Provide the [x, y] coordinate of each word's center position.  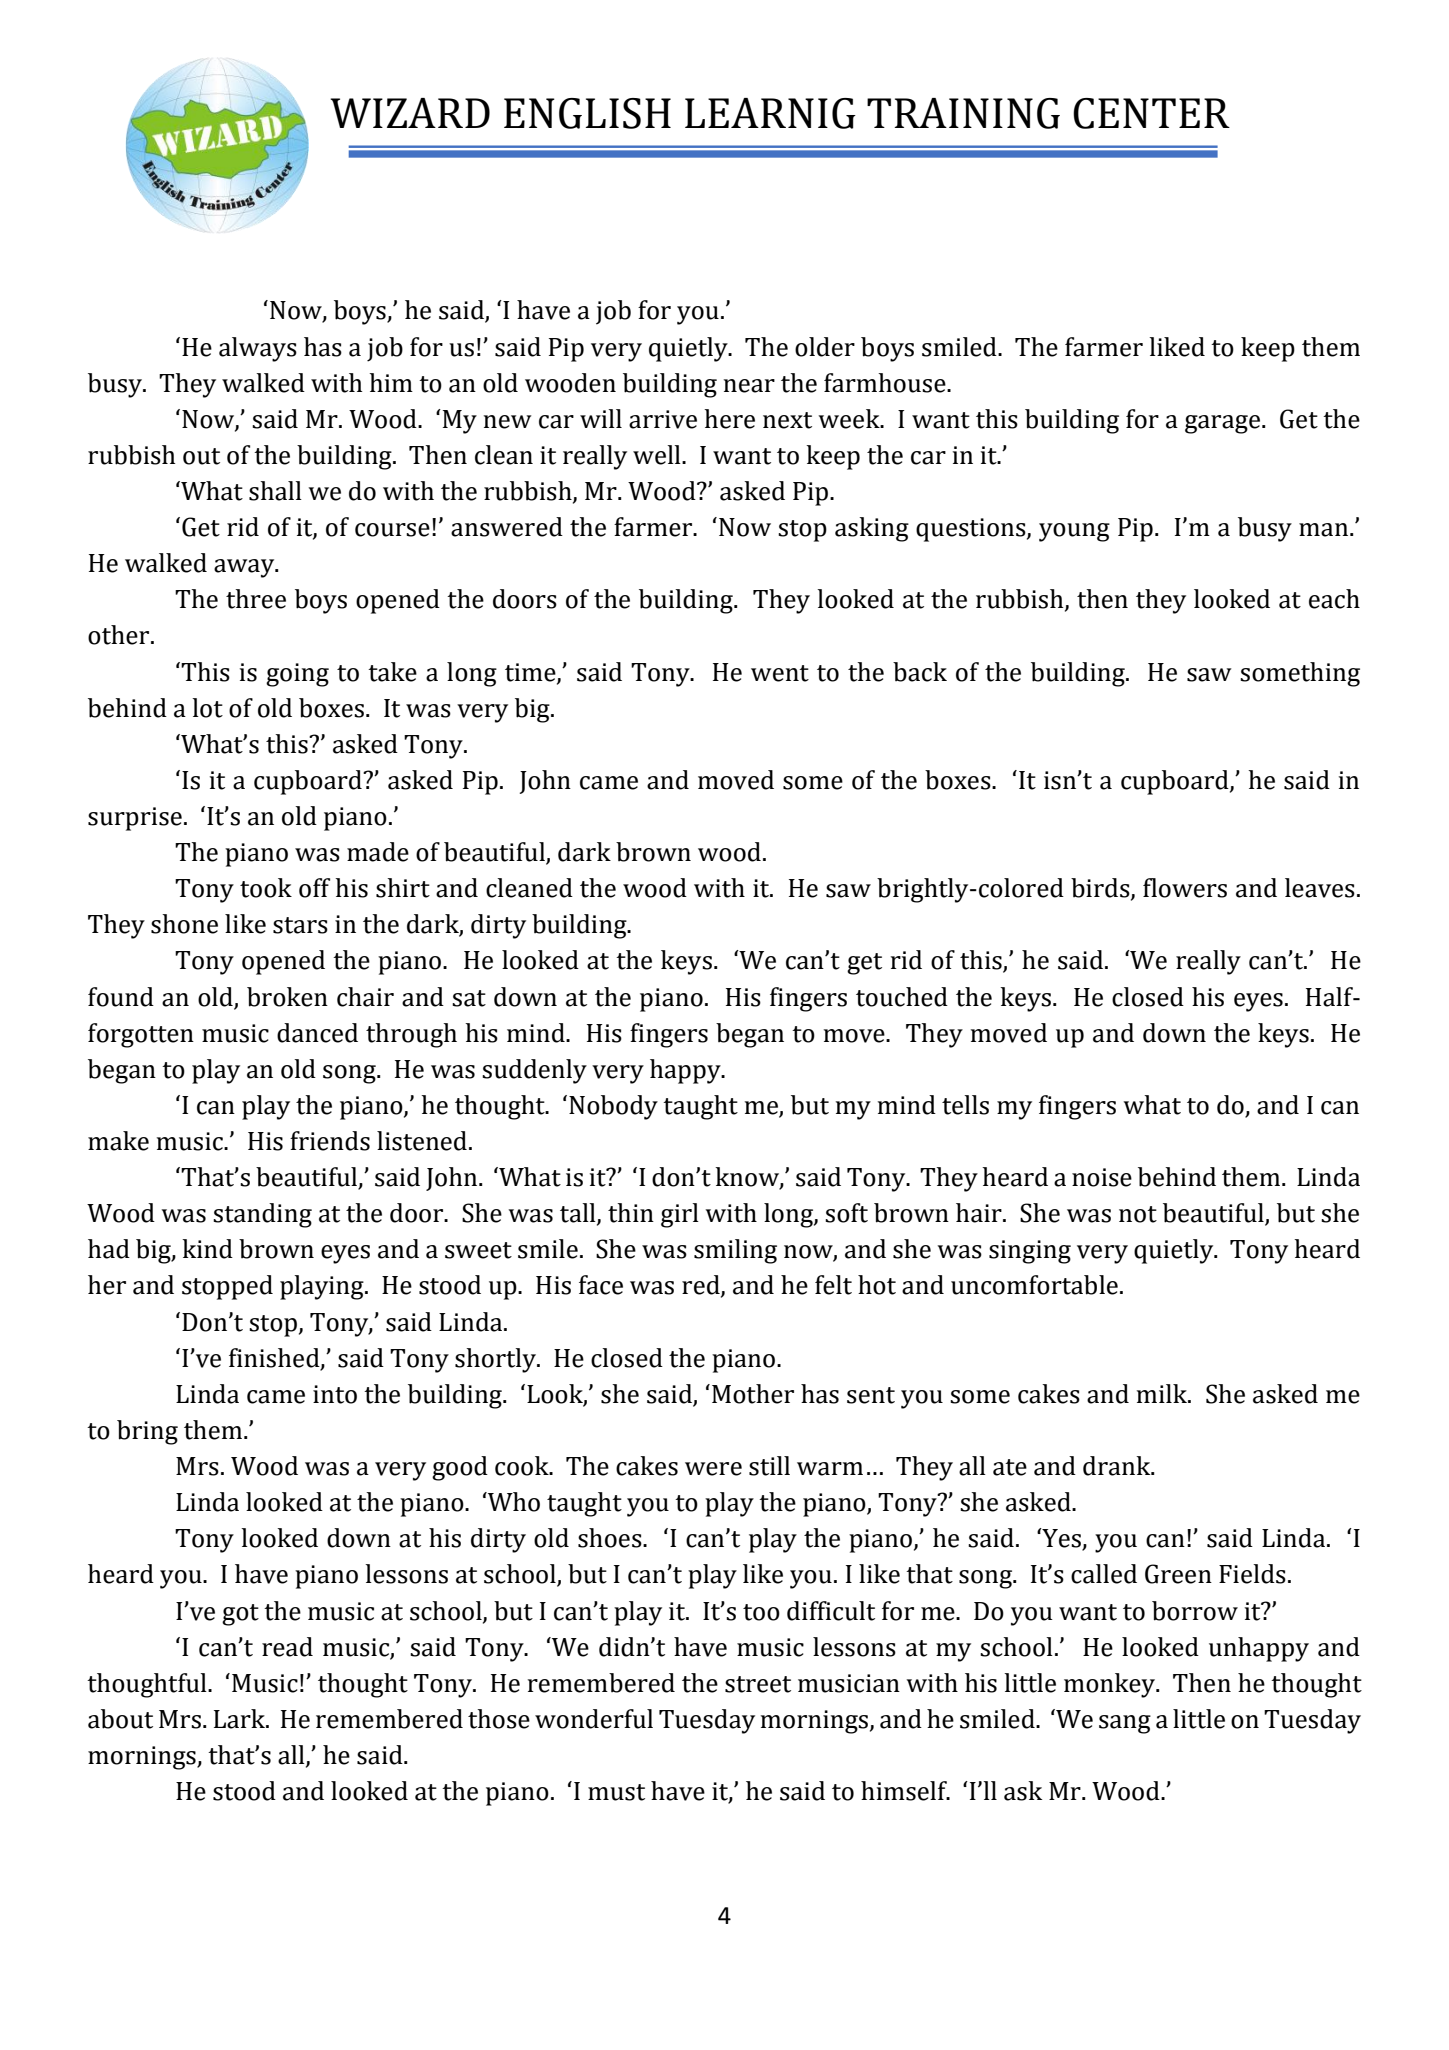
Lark [240, 1719]
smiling [735, 1251]
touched [902, 997]
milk [1163, 1393]
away [245, 568]
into [335, 1394]
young [1074, 532]
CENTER [1151, 113]
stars [300, 925]
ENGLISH [587, 113]
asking [872, 529]
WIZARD [410, 113]
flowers [1185, 888]
